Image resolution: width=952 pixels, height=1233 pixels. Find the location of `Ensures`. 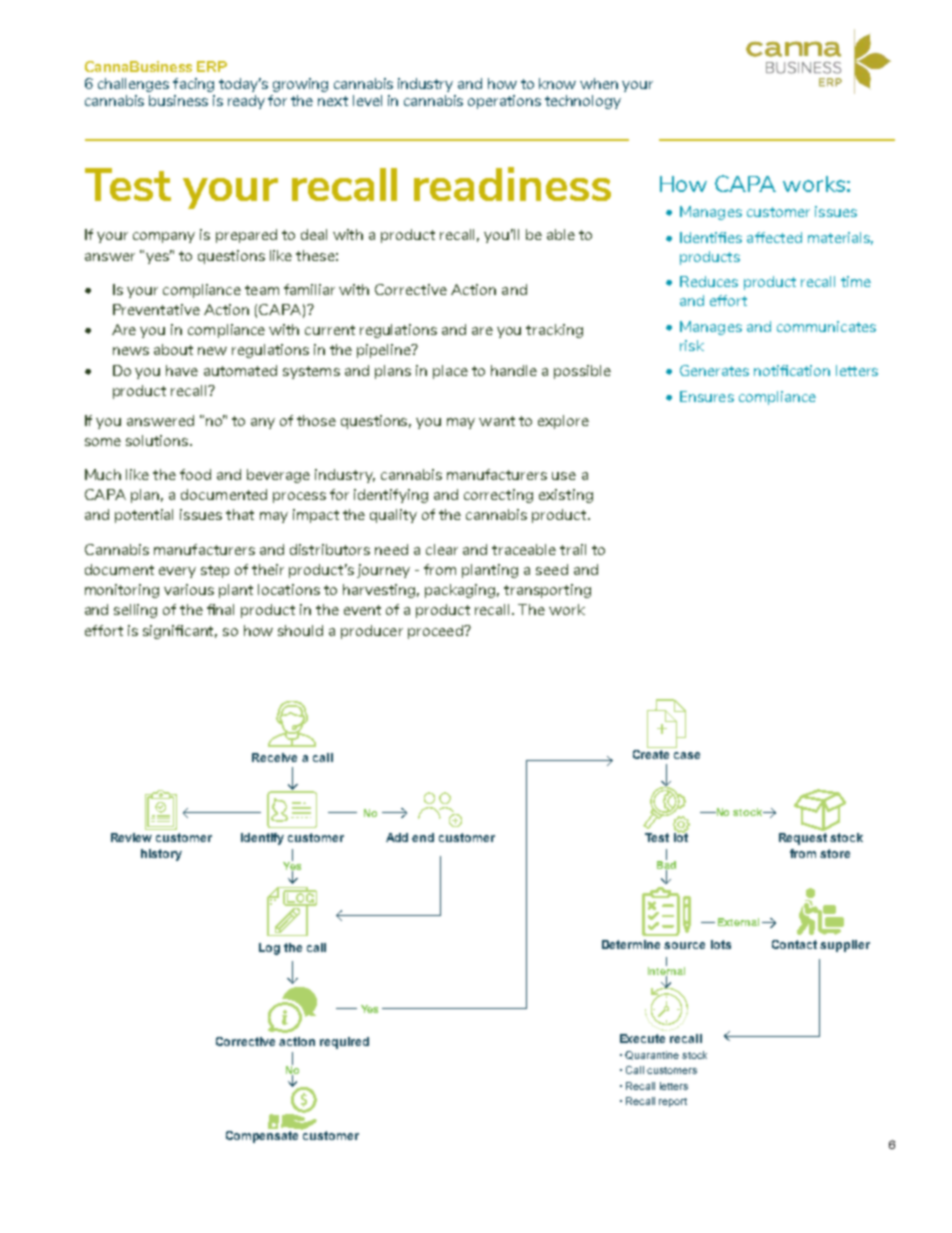

Ensures is located at coordinates (707, 396).
